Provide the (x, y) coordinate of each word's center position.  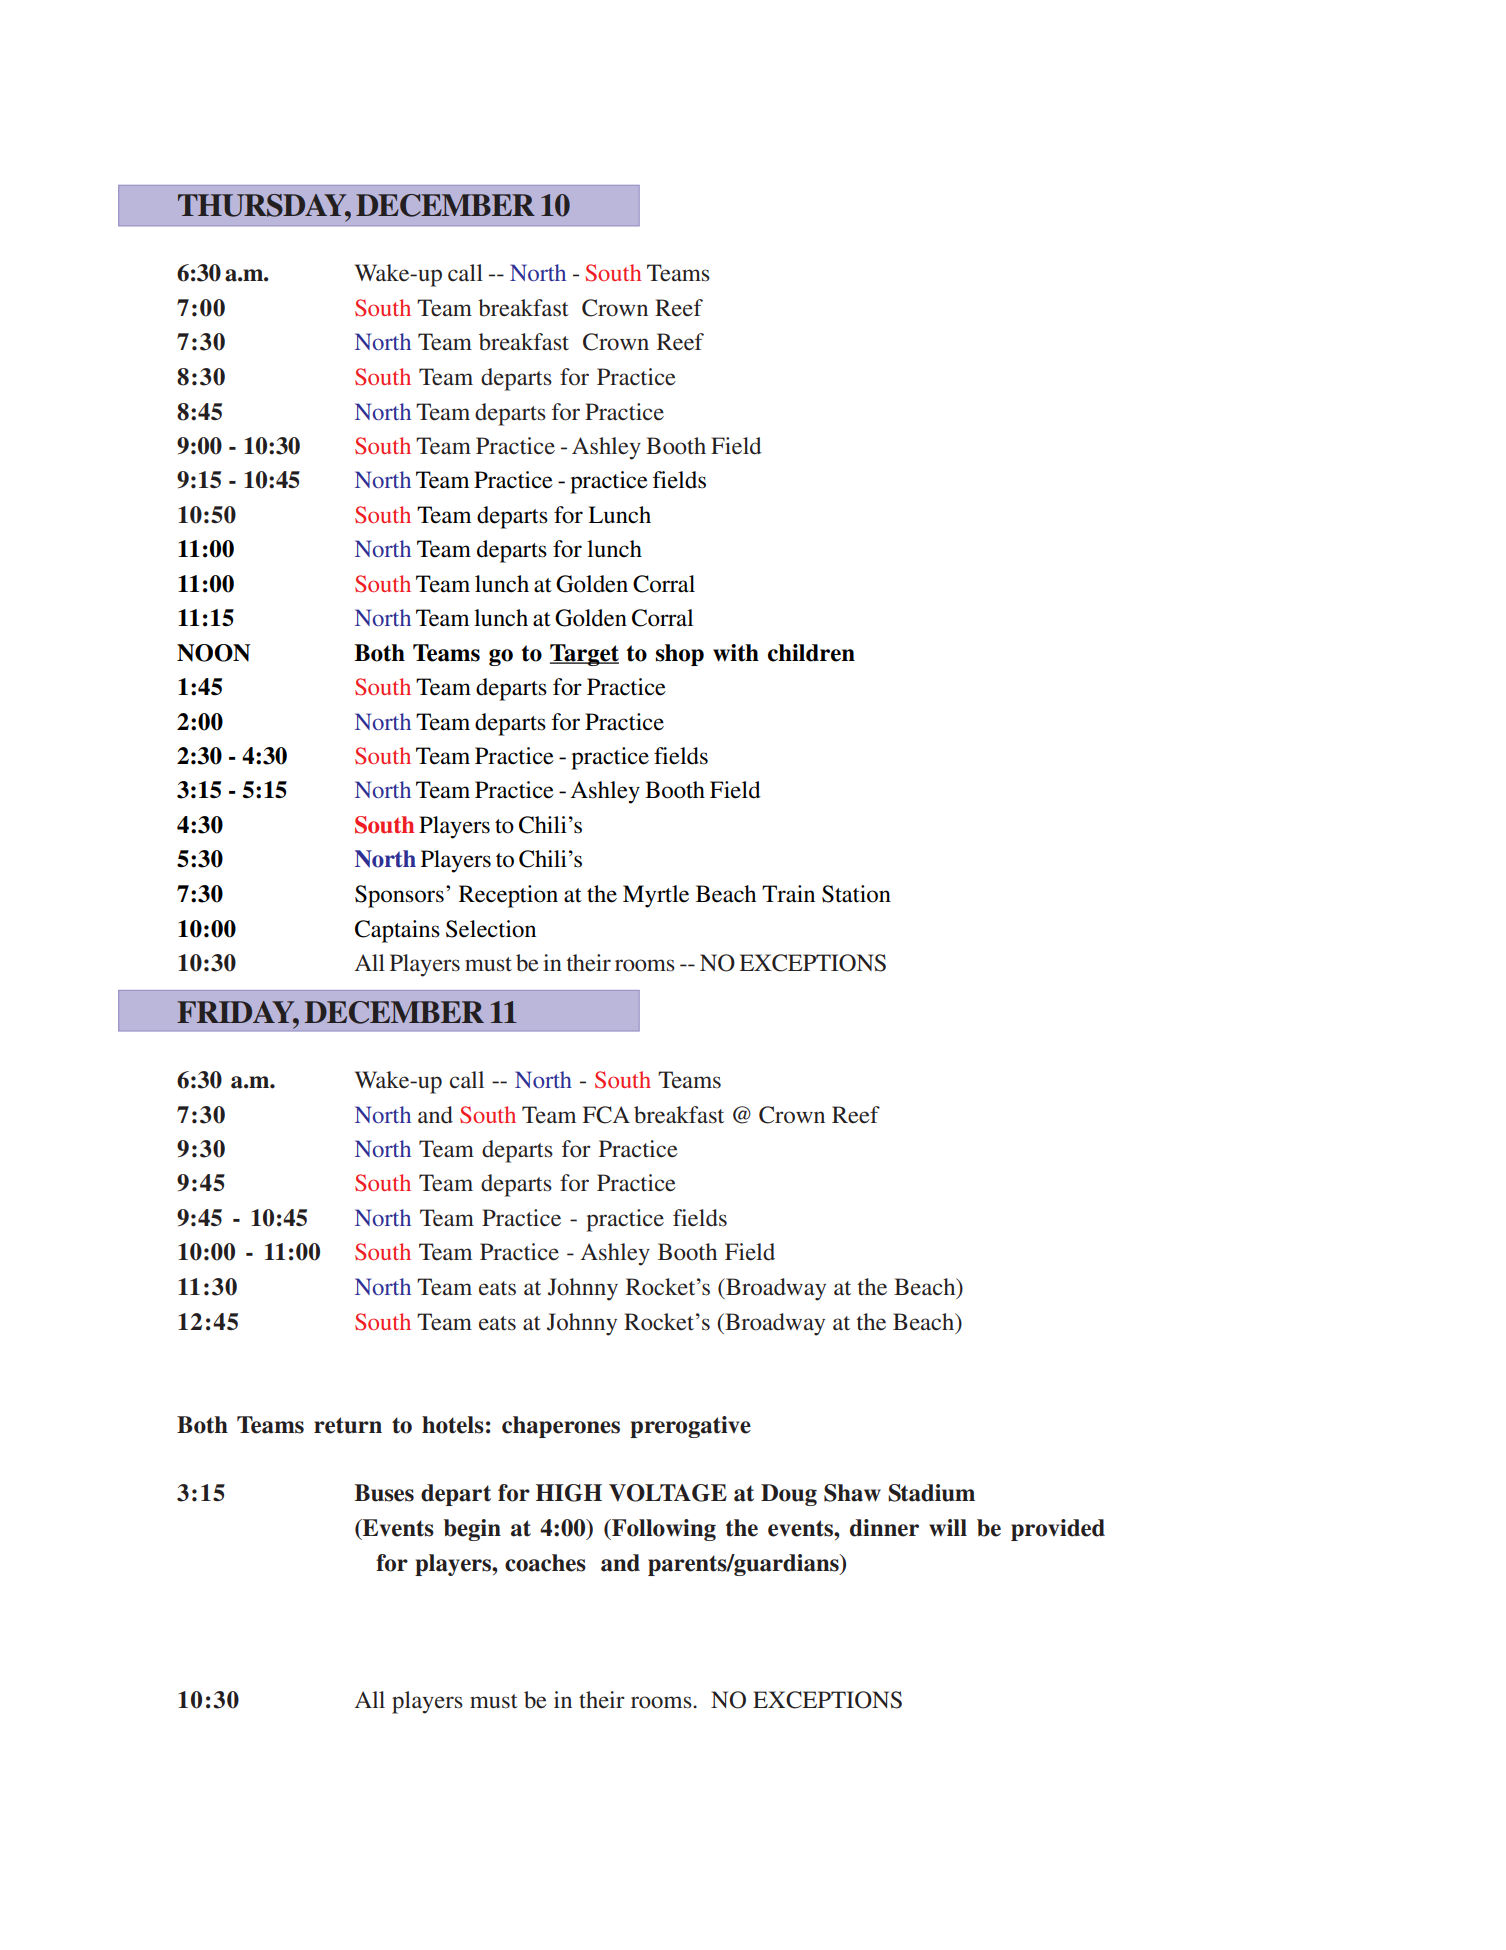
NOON (214, 653)
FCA (606, 1115)
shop (680, 655)
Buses (384, 1493)
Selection (491, 929)
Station (856, 894)
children (811, 653)
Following (663, 1530)
